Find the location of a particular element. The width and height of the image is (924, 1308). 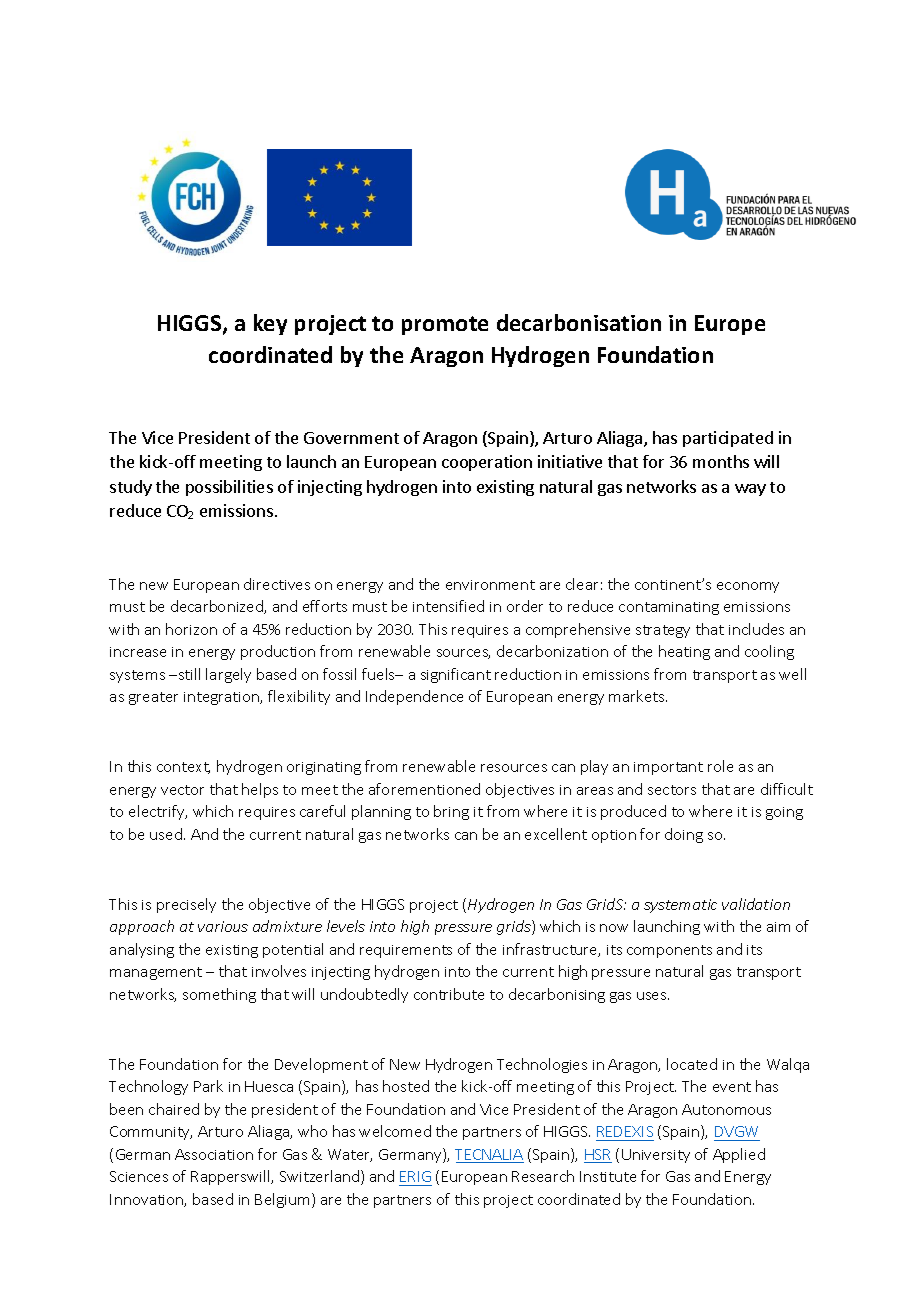

precisely is located at coordinates (186, 905).
